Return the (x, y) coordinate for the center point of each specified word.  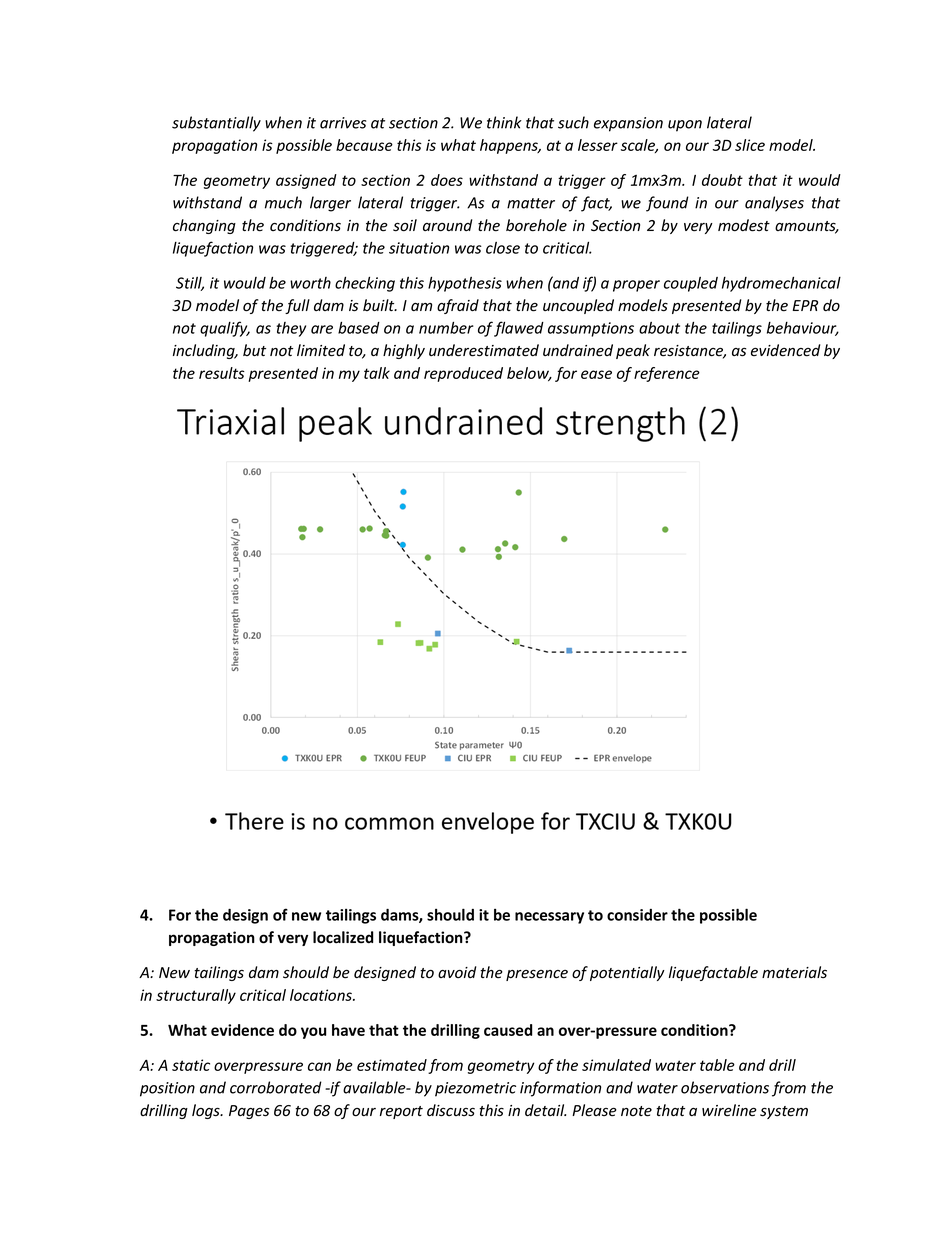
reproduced (463, 374)
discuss (451, 1110)
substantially (216, 124)
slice (750, 145)
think (504, 122)
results (222, 373)
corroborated (276, 1087)
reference (667, 374)
